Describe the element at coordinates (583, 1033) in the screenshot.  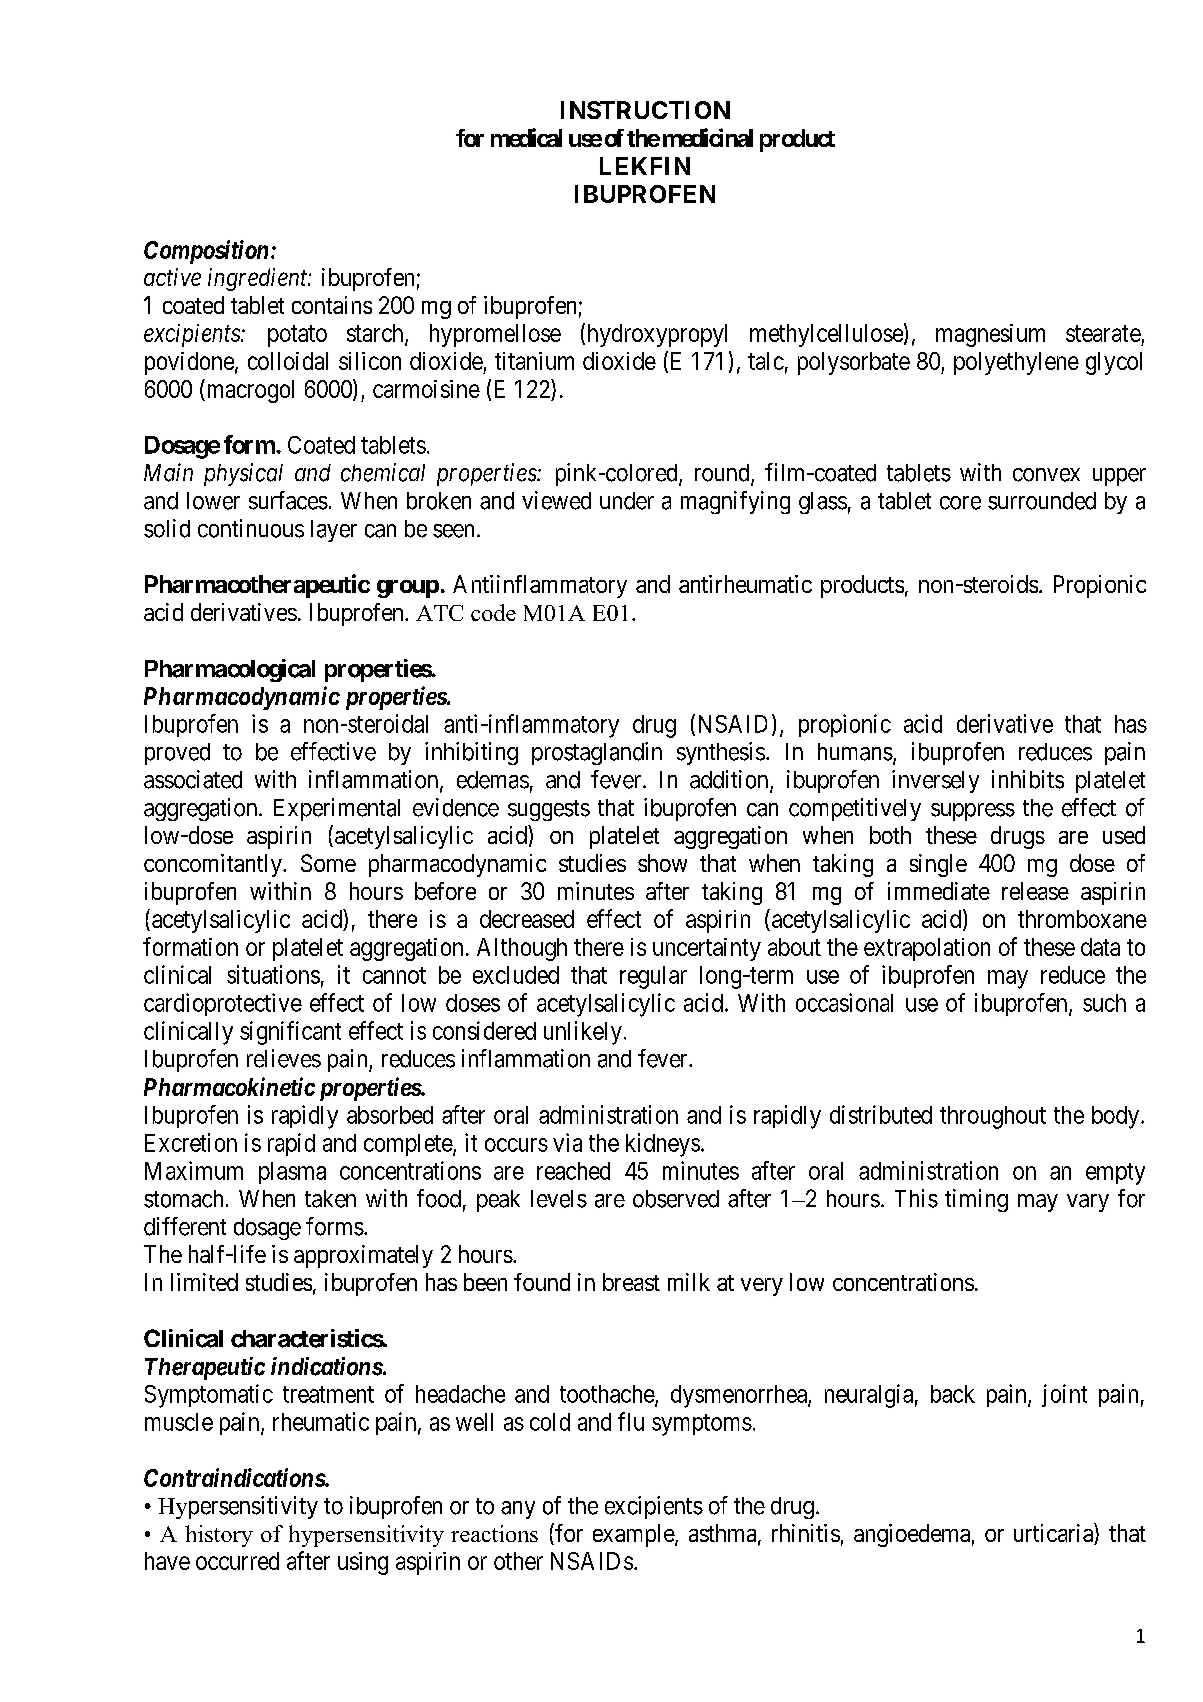
I see `unlikely` at that location.
